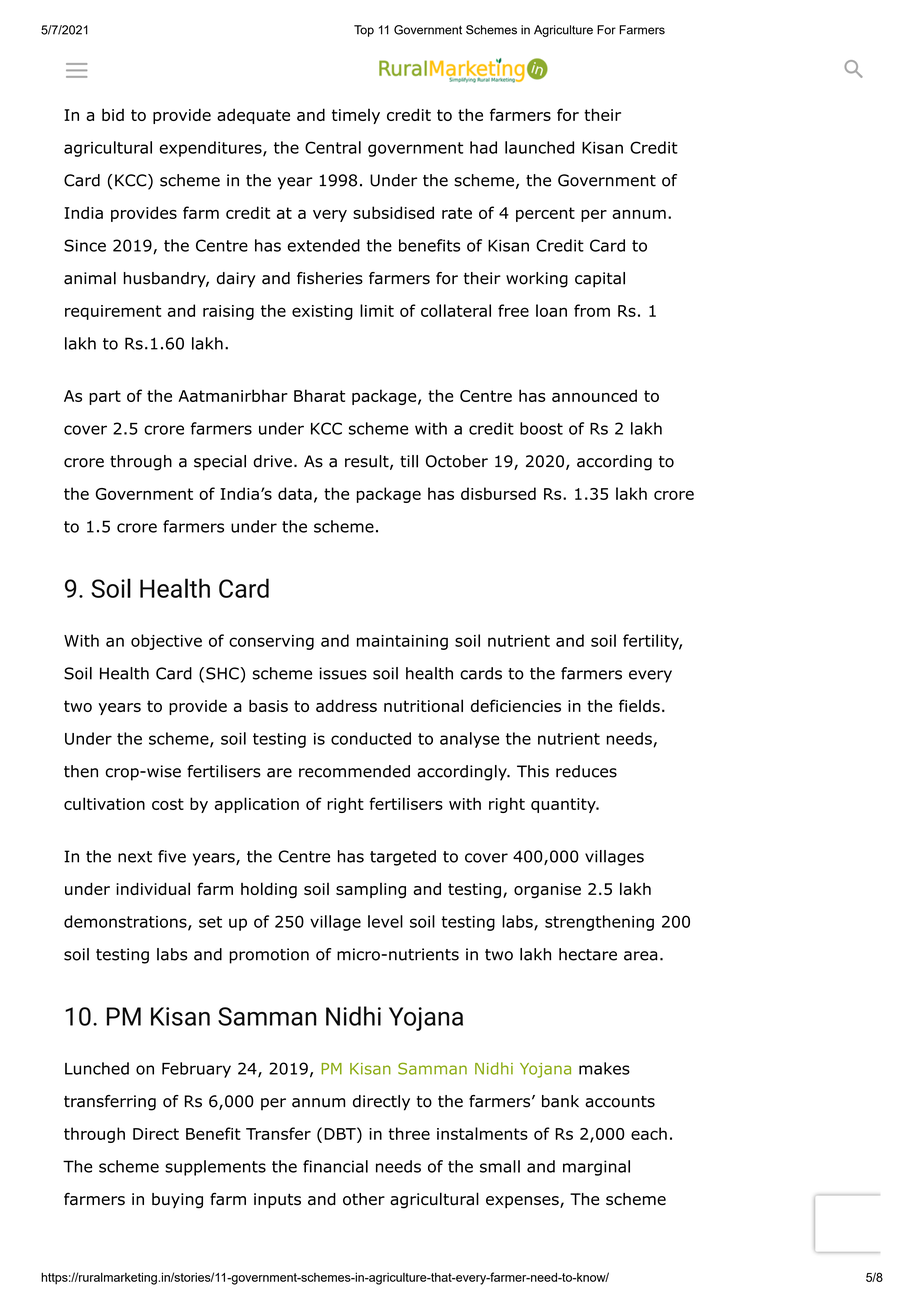 This page has width=924, height=1308. I want to click on marginal, so click(596, 1168).
